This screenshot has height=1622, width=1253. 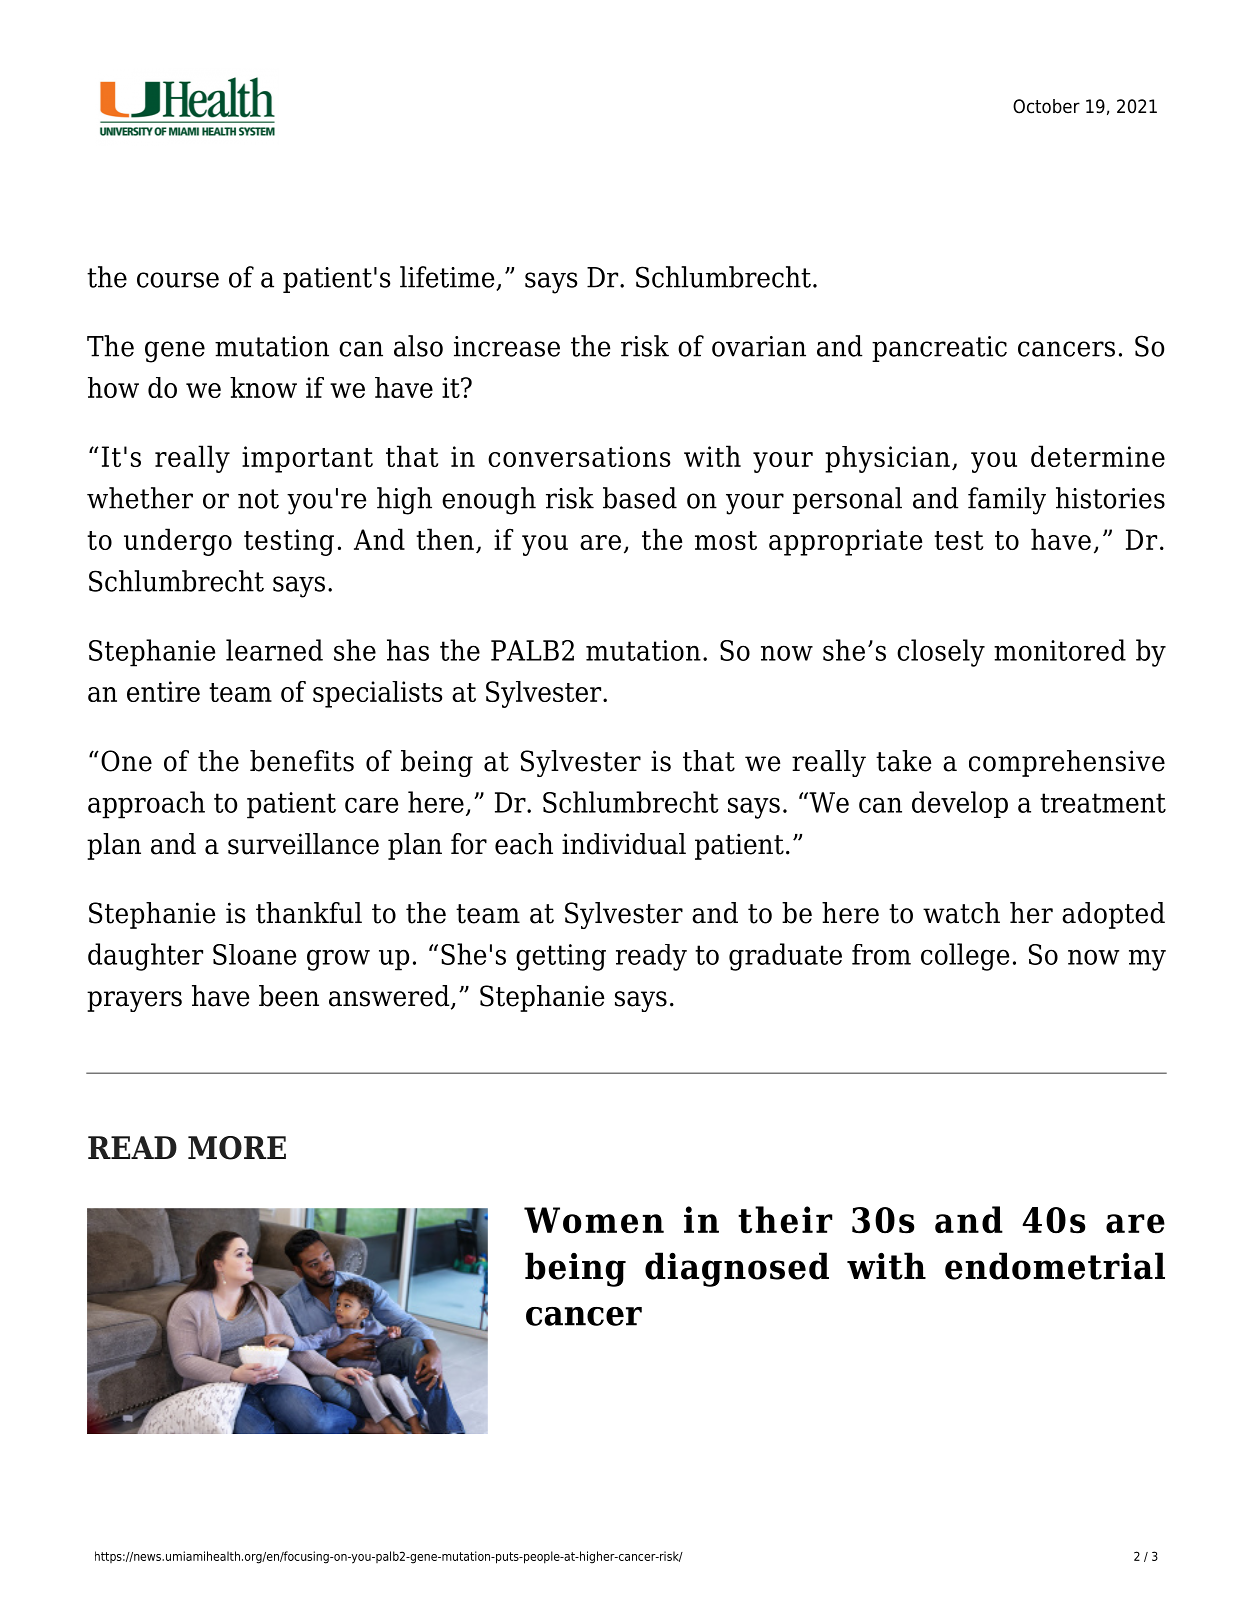 I want to click on October, so click(x=1046, y=106).
